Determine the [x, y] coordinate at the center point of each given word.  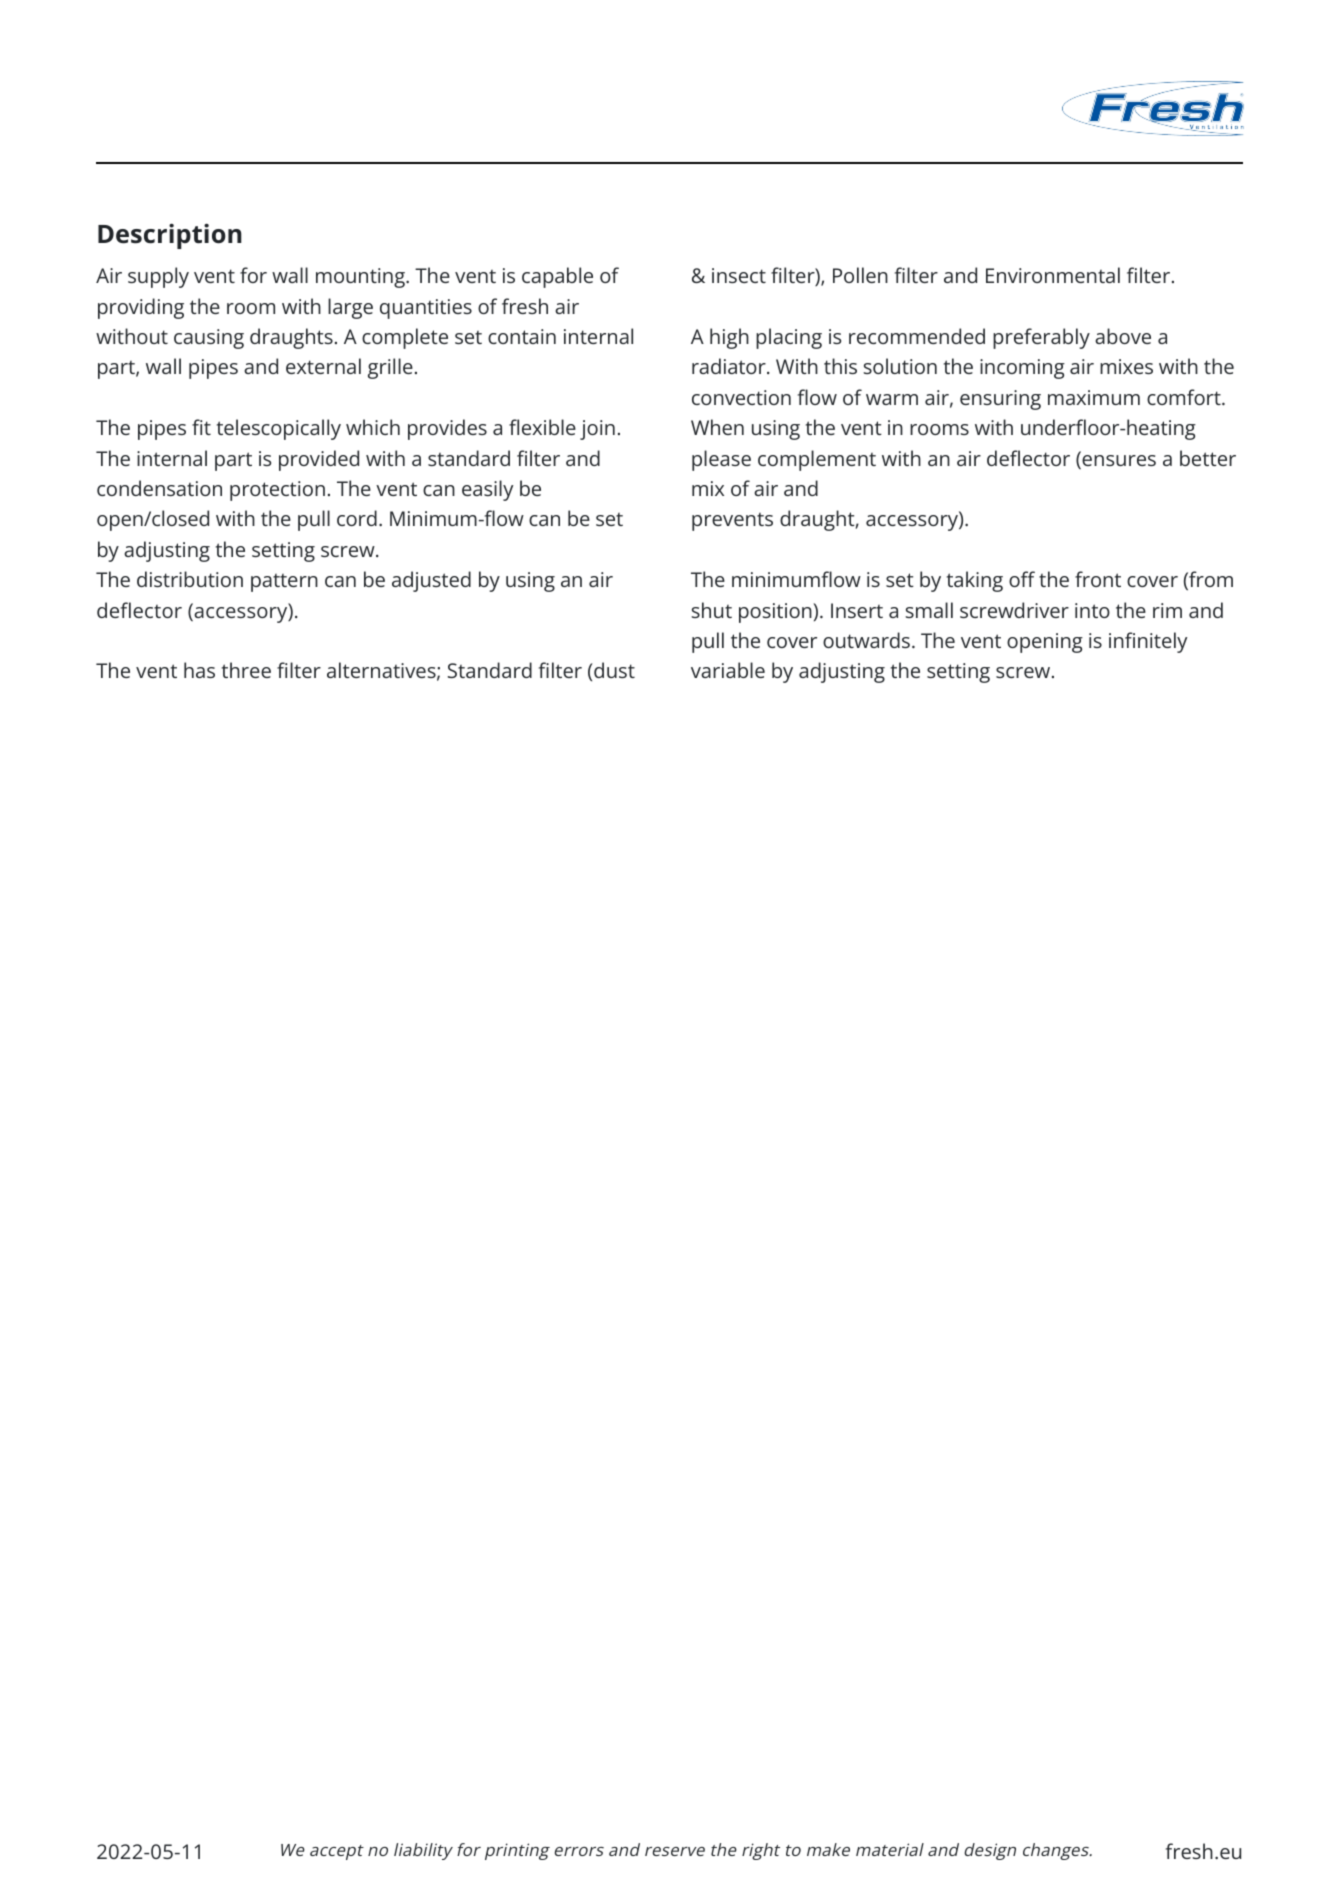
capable [557, 277]
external [323, 366]
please [721, 460]
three [246, 670]
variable [728, 670]
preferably [1041, 338]
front [1098, 579]
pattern [284, 583]
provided [319, 460]
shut [712, 610]
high [729, 338]
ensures [1118, 460]
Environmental [1053, 275]
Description [170, 236]
